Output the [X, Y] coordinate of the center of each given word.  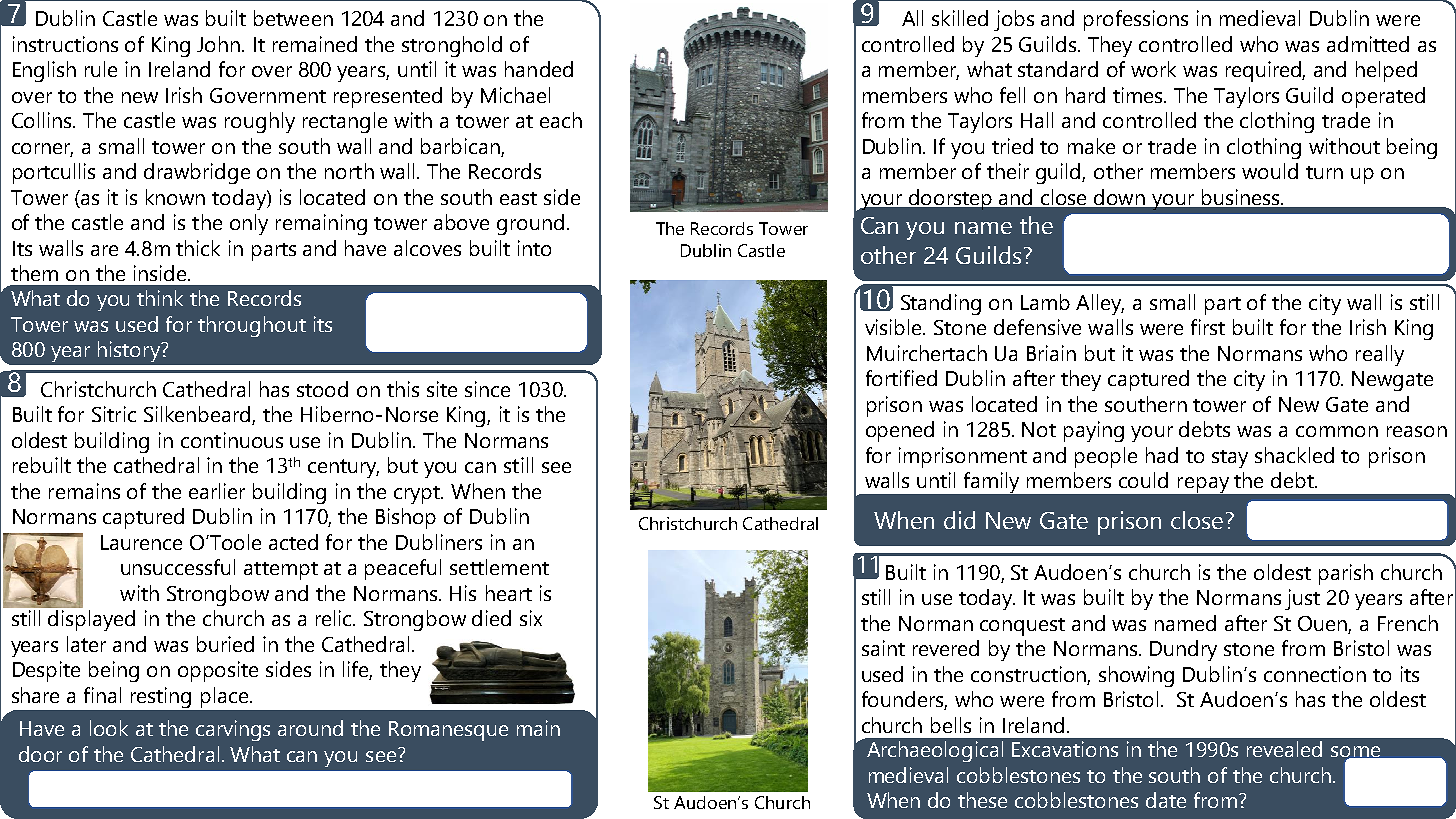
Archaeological [935, 751]
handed [539, 69]
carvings [233, 730]
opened [900, 431]
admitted [1368, 44]
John [220, 44]
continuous [232, 440]
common [1337, 431]
